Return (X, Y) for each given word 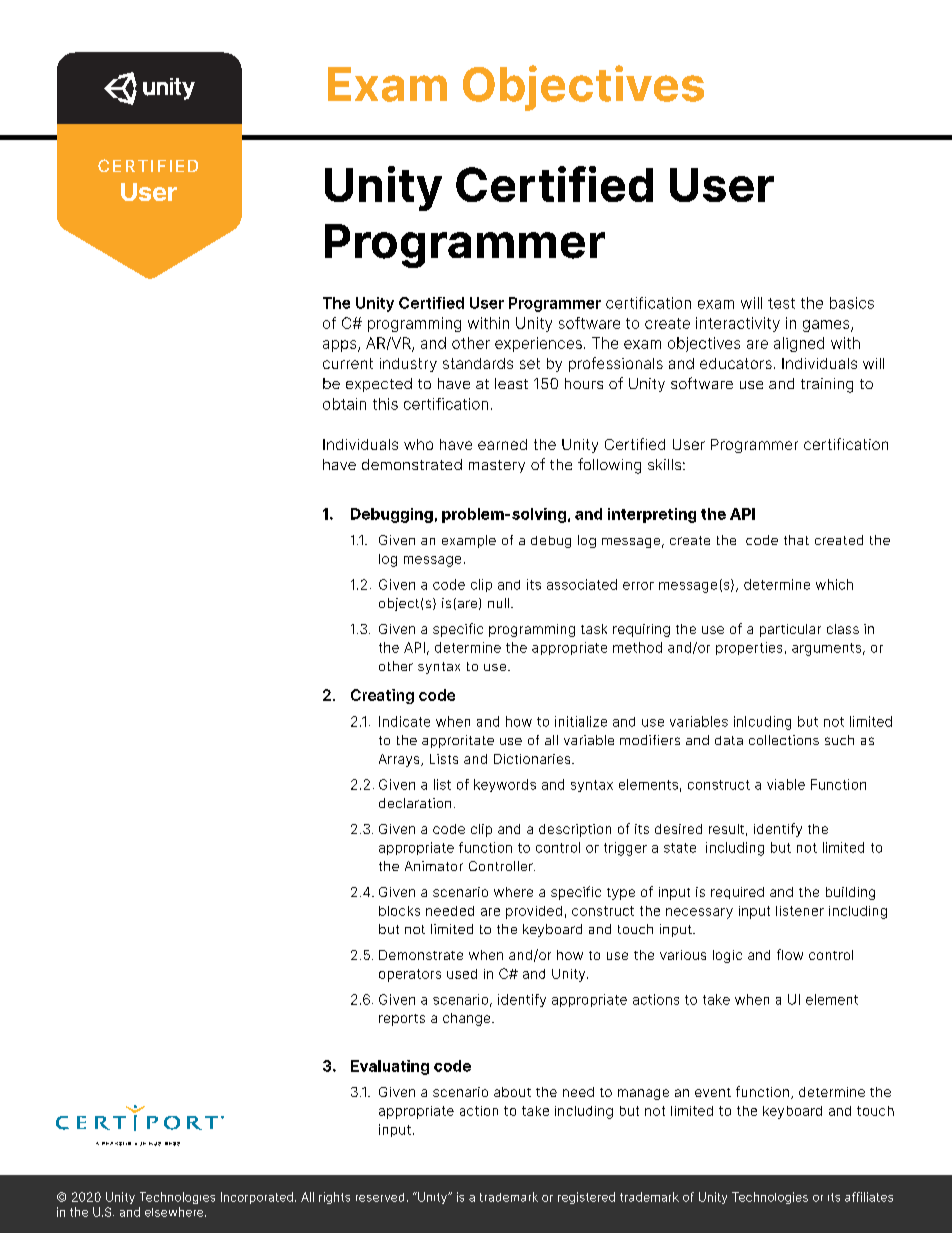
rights (334, 1198)
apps (341, 346)
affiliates (869, 1197)
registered (586, 1198)
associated (582, 584)
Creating (382, 696)
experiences (538, 344)
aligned (799, 344)
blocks (399, 911)
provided (534, 912)
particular (790, 630)
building (850, 893)
